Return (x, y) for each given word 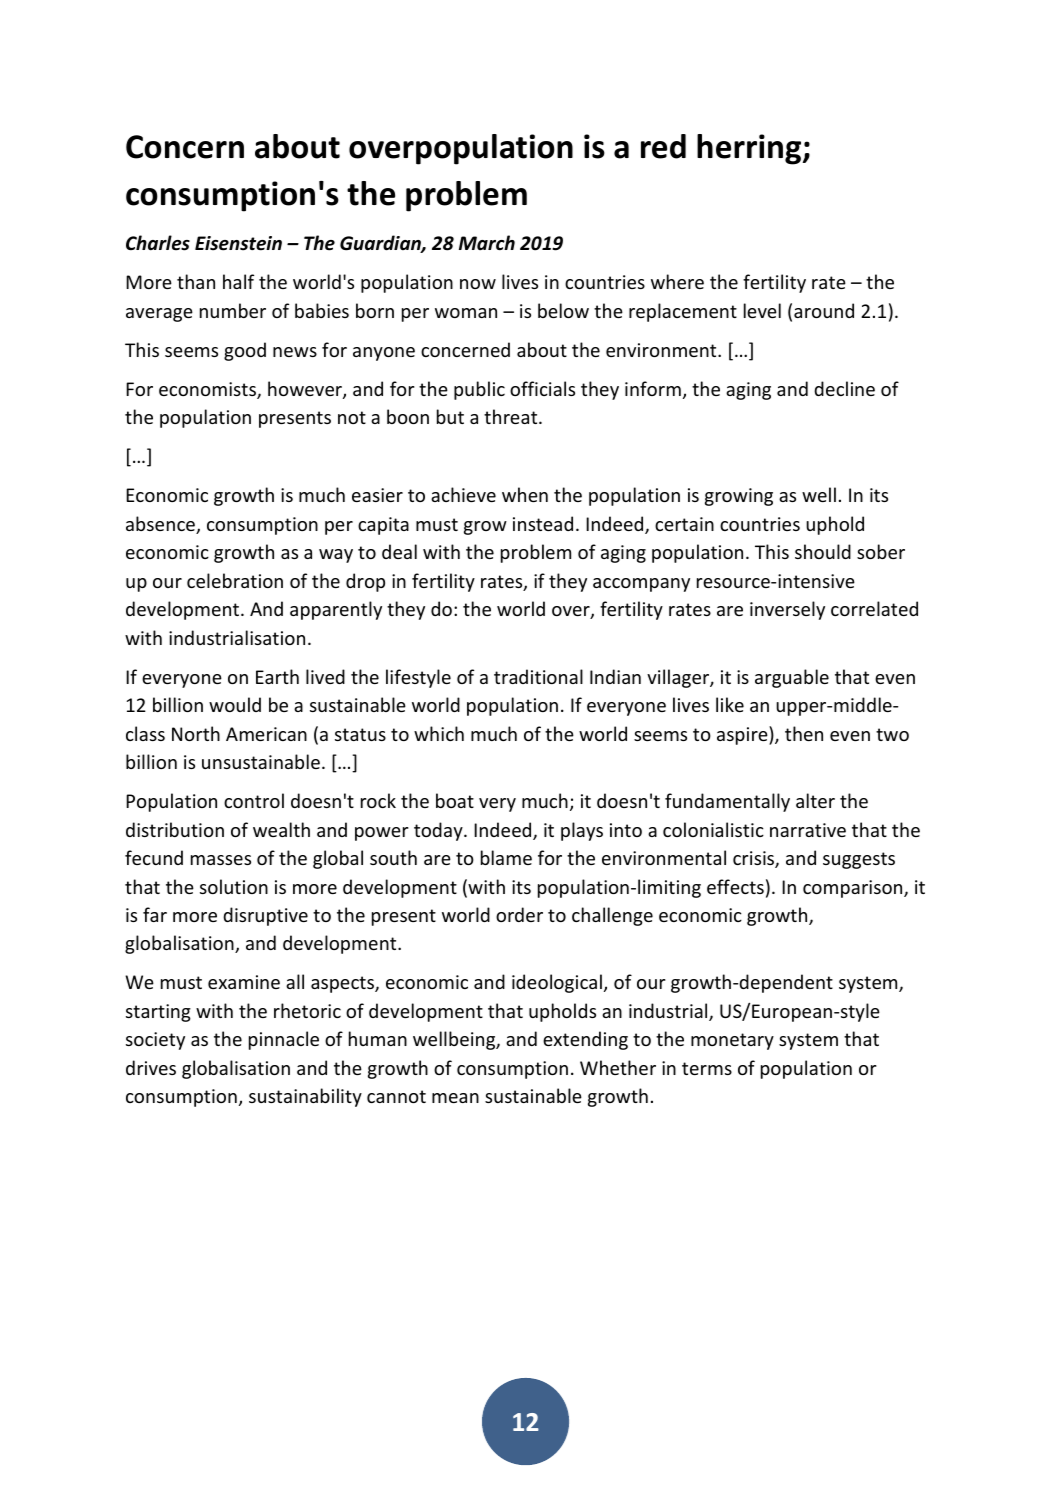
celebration (235, 580)
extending (585, 1040)
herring (750, 149)
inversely (787, 610)
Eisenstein (238, 243)
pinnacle (284, 1040)
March (487, 242)
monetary (732, 1041)
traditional (538, 676)
